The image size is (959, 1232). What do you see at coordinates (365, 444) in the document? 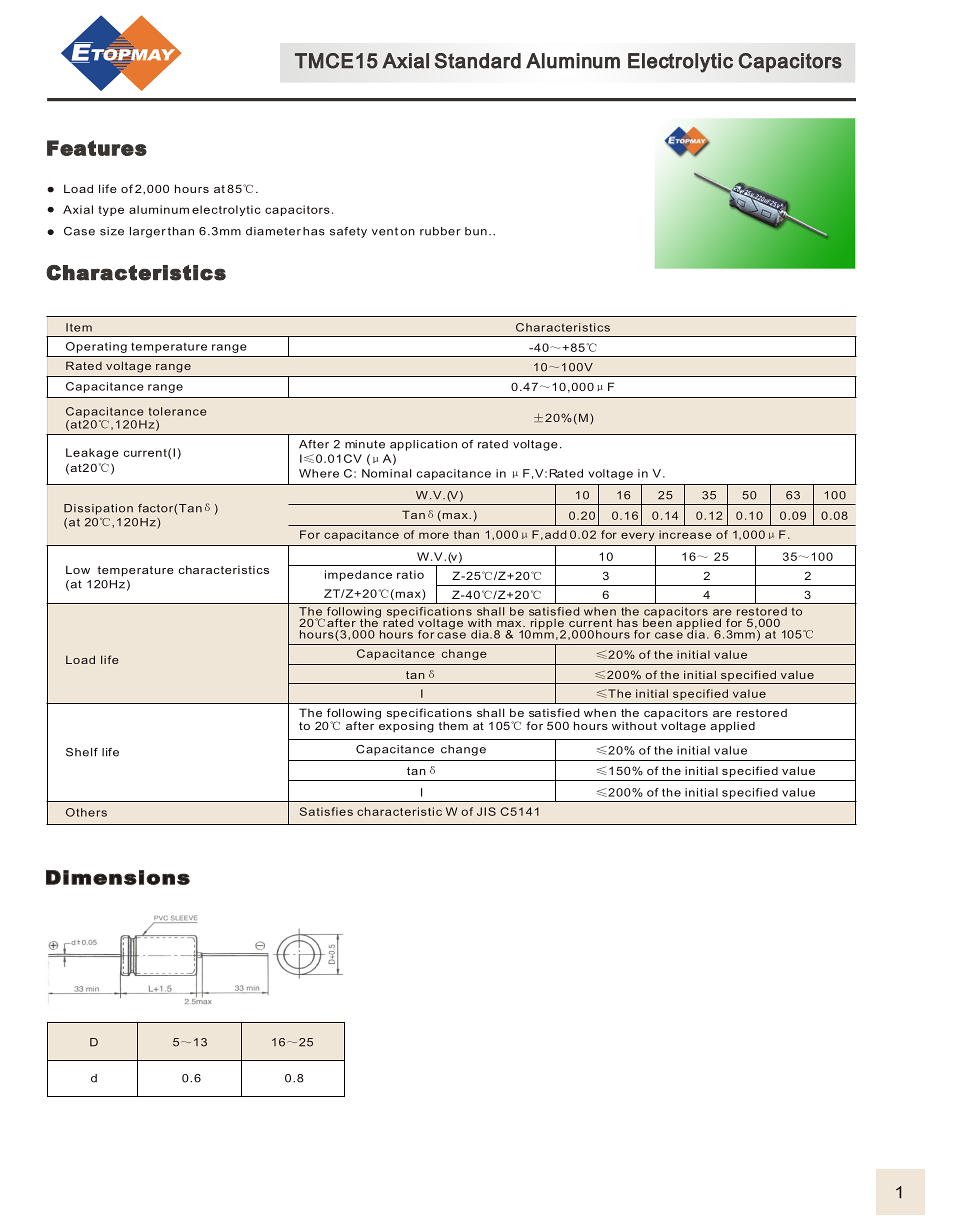
I see `minute` at bounding box center [365, 444].
